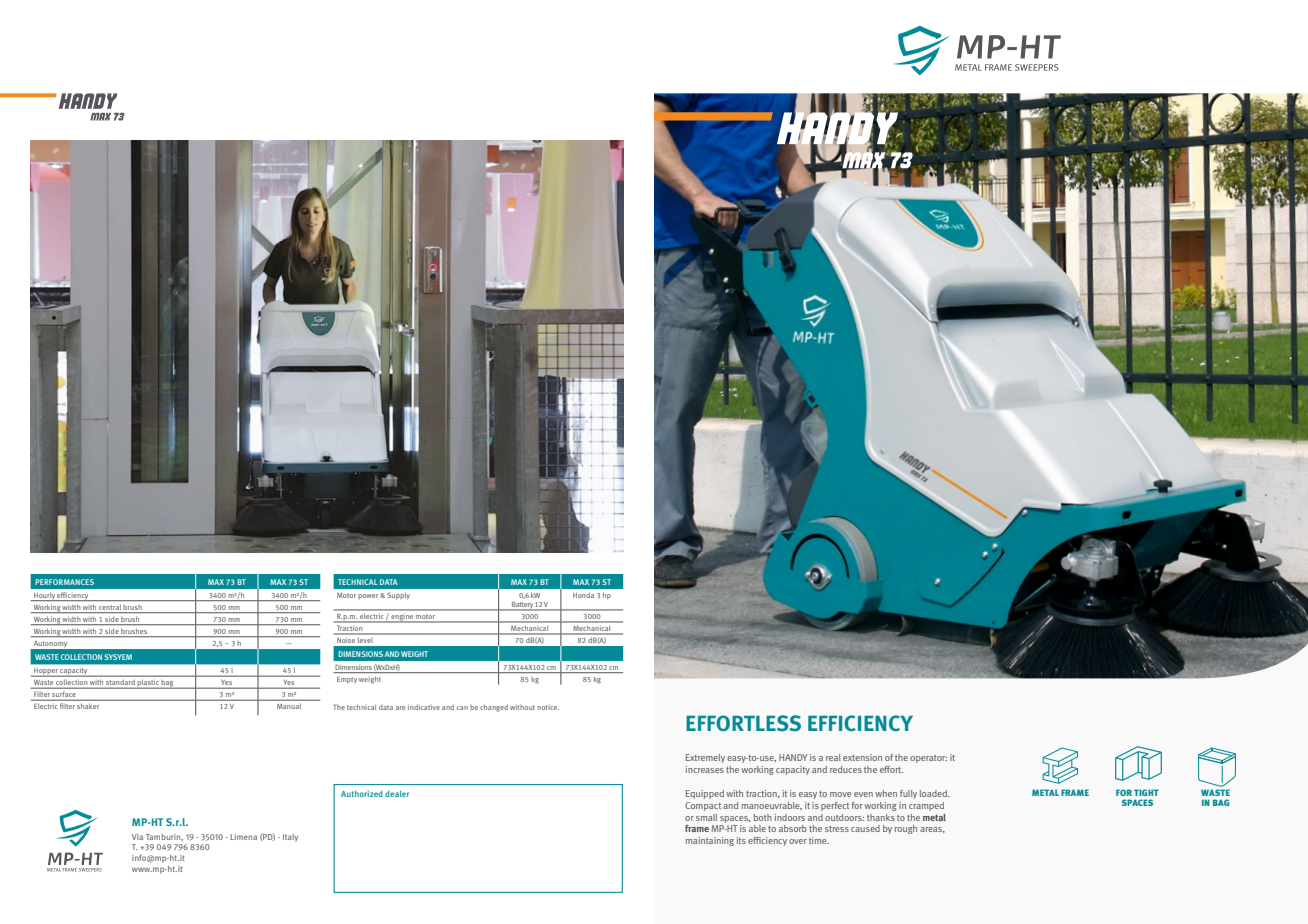  I want to click on increases, so click(705, 769).
